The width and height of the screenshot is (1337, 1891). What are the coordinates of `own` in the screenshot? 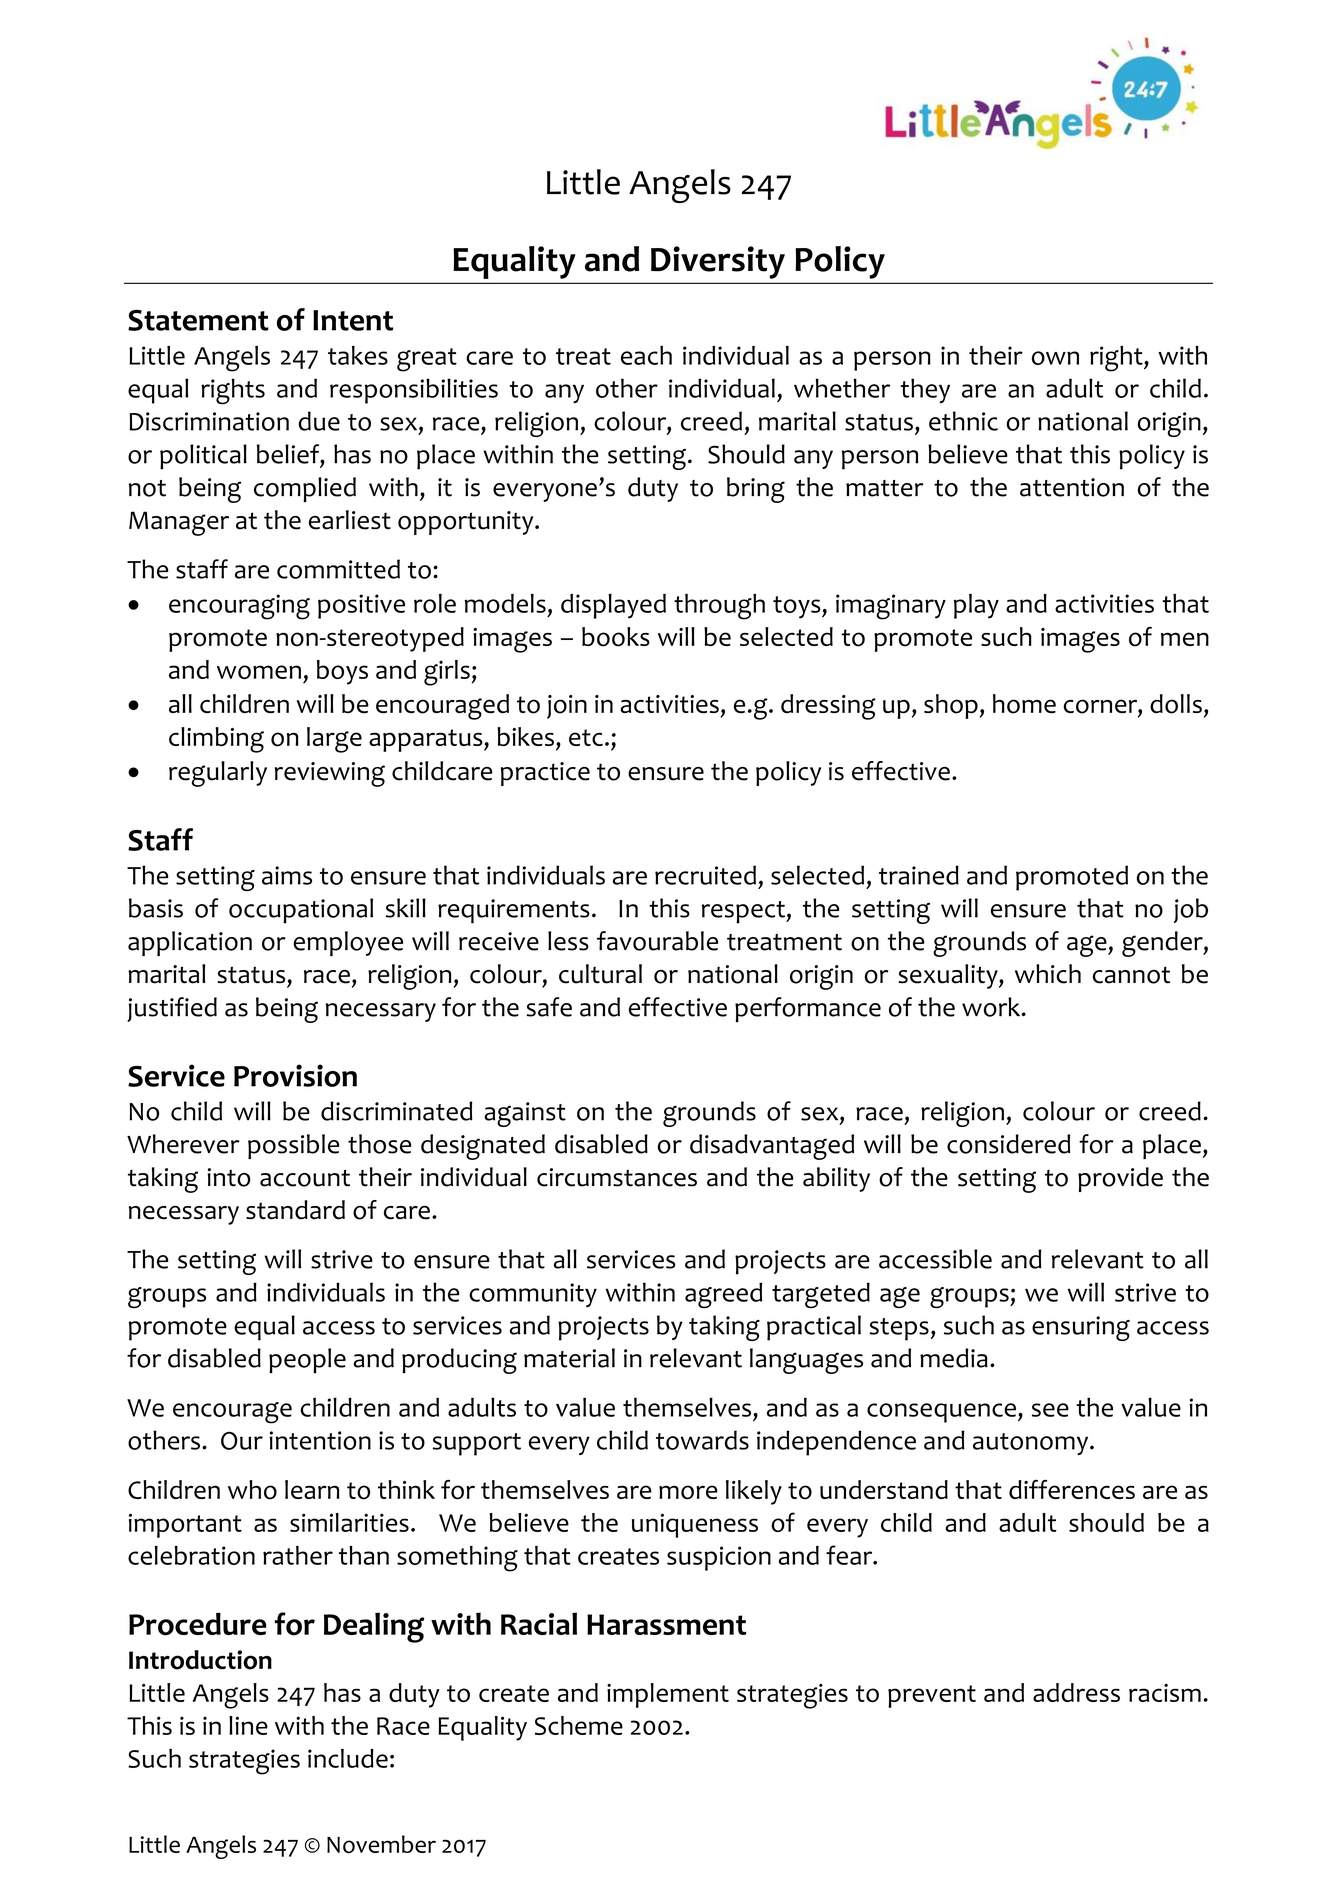 It's located at (1055, 358).
